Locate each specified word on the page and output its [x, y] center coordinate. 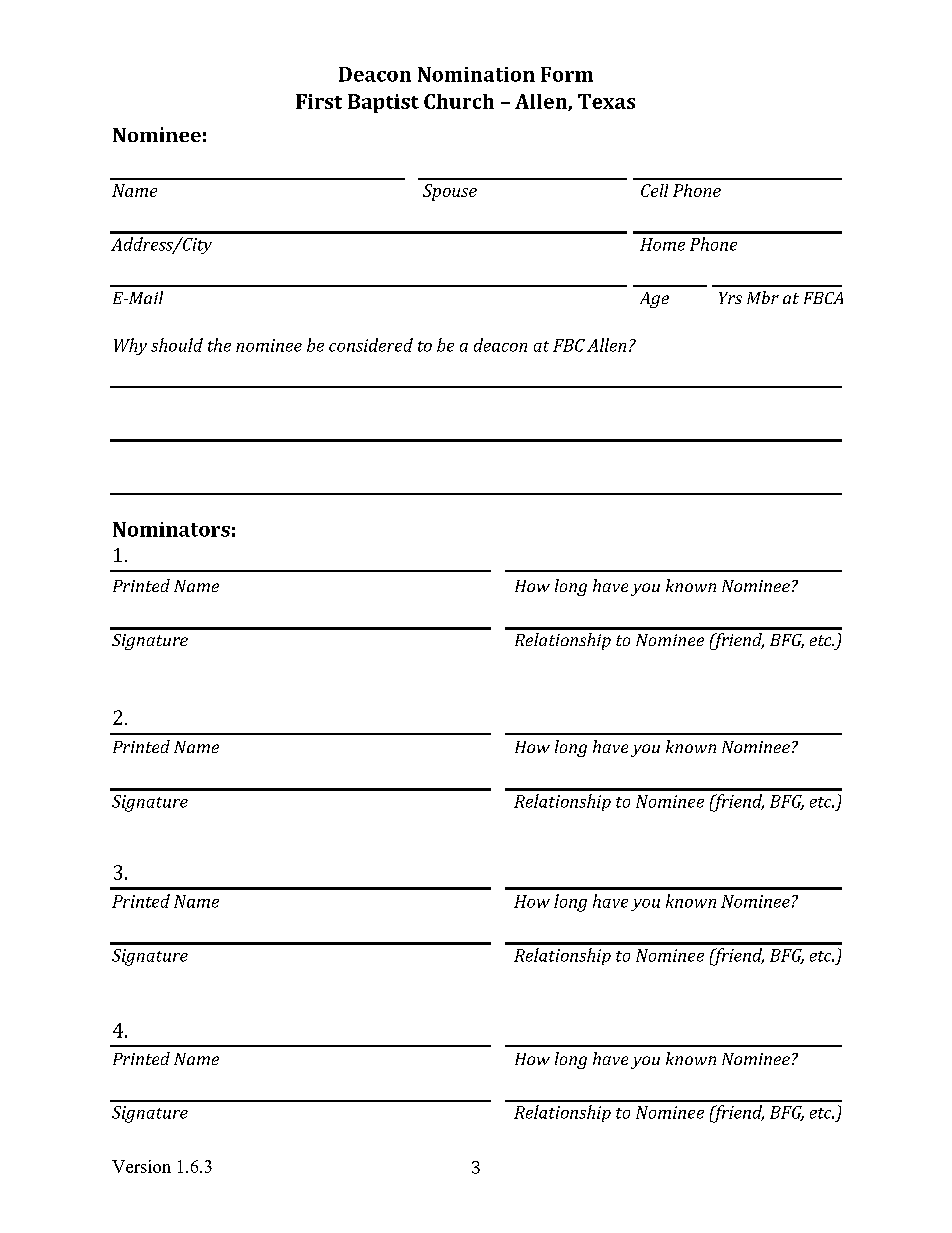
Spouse [450, 192]
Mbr [763, 297]
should [177, 345]
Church [459, 101]
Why [130, 346]
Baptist [383, 103]
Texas [606, 101]
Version [141, 1166]
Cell [654, 190]
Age [654, 300]
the [219, 345]
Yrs [730, 298]
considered [371, 345]
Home [662, 244]
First [319, 101]
